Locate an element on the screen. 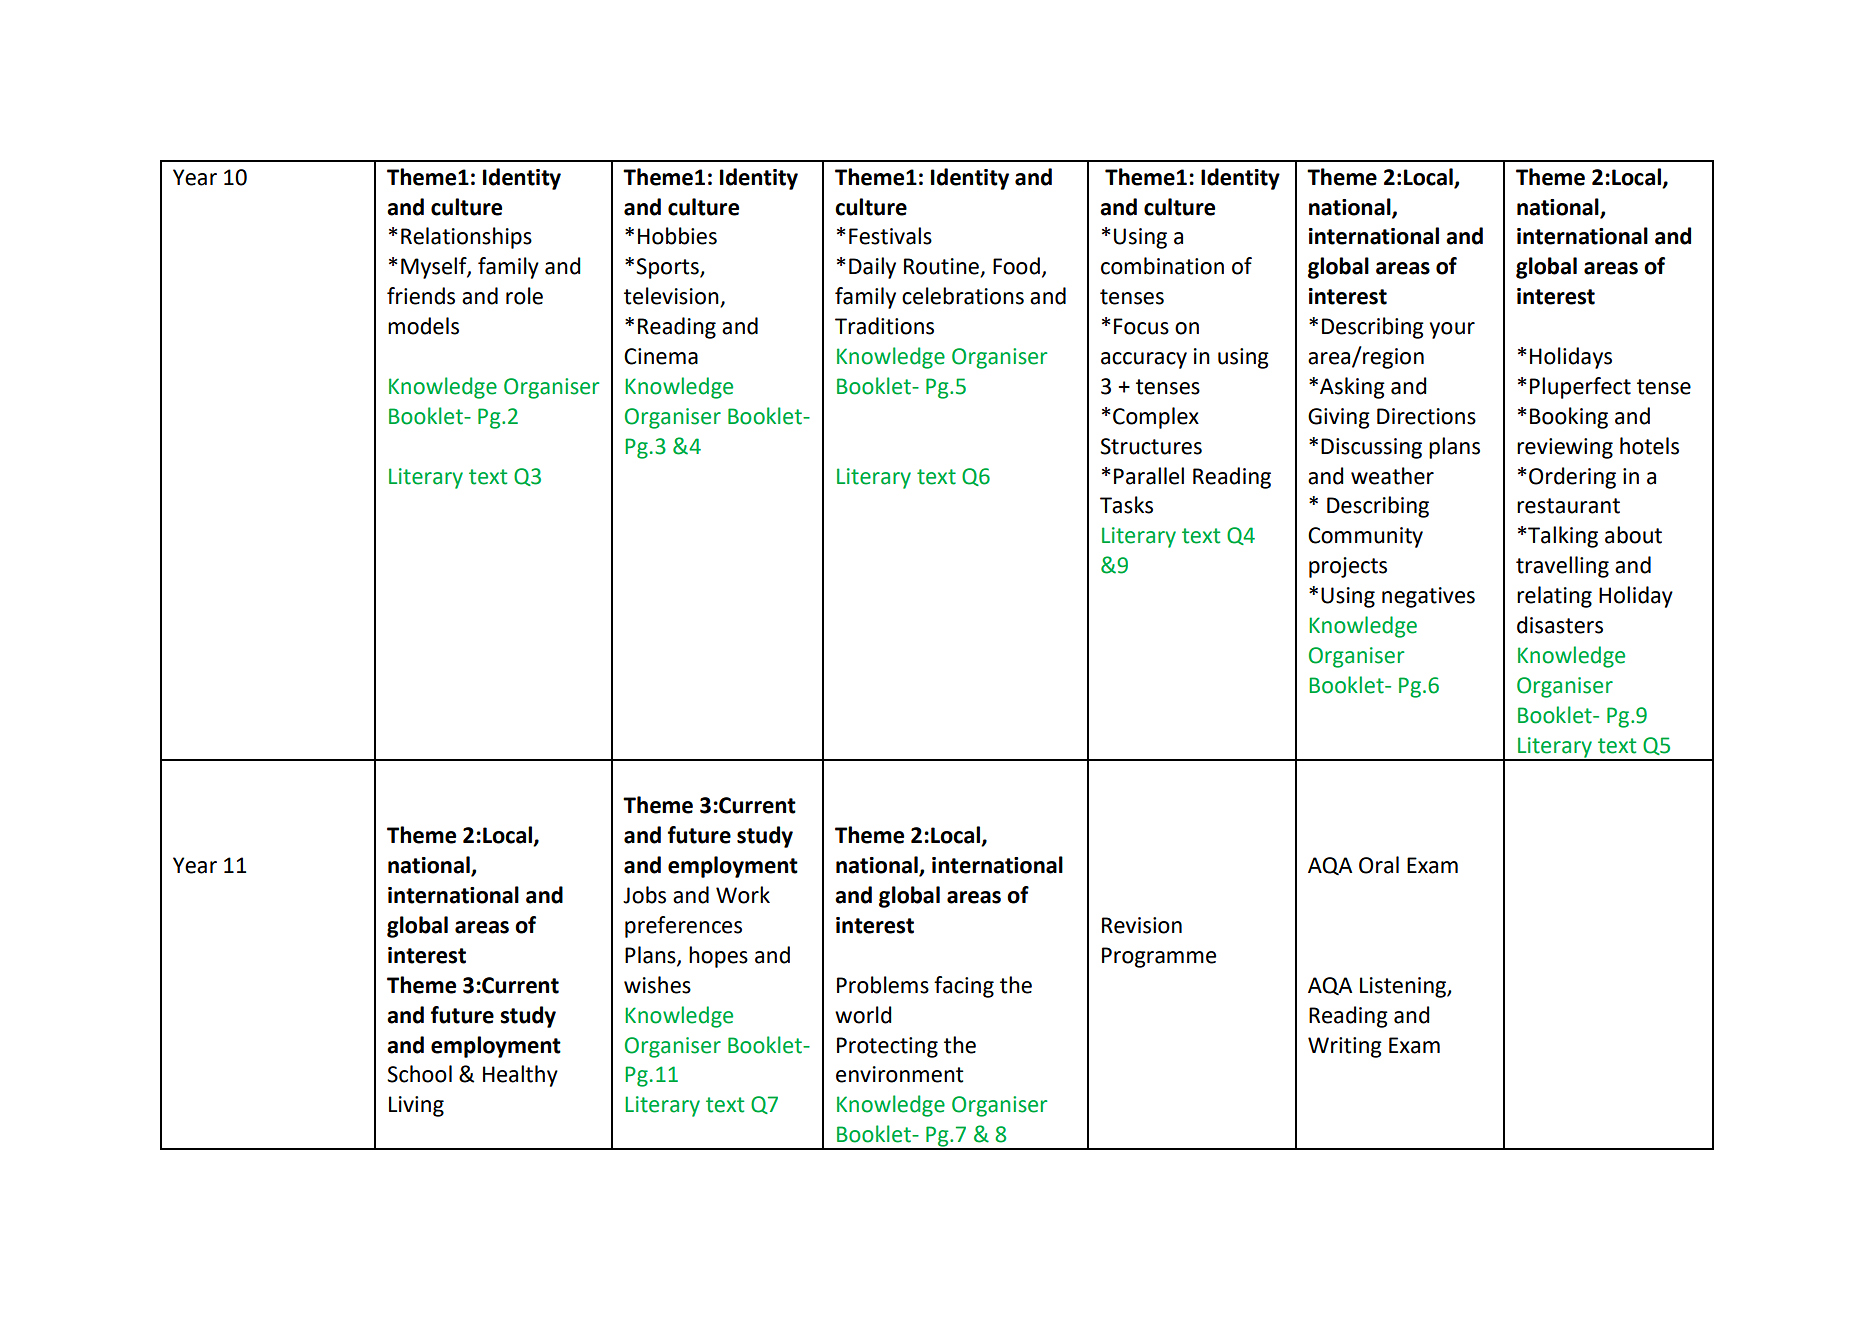 The width and height of the screenshot is (1873, 1325). models is located at coordinates (423, 326).
